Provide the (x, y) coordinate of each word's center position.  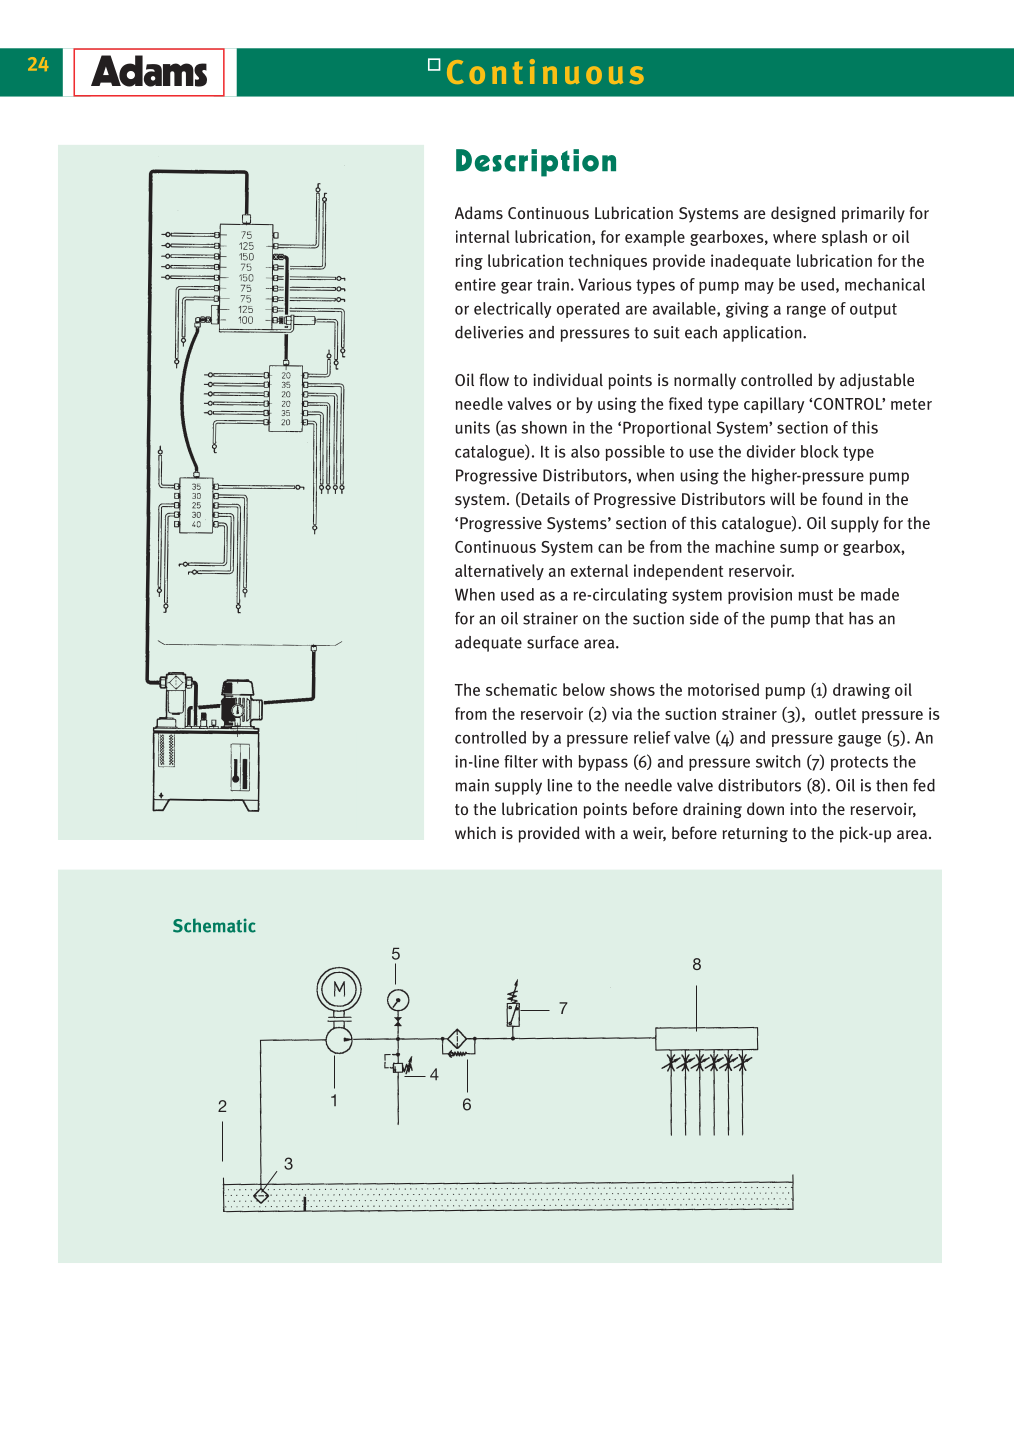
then (892, 785)
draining (712, 810)
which (475, 832)
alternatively (499, 572)
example (655, 238)
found (842, 499)
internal (483, 236)
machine (745, 546)
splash (844, 238)
